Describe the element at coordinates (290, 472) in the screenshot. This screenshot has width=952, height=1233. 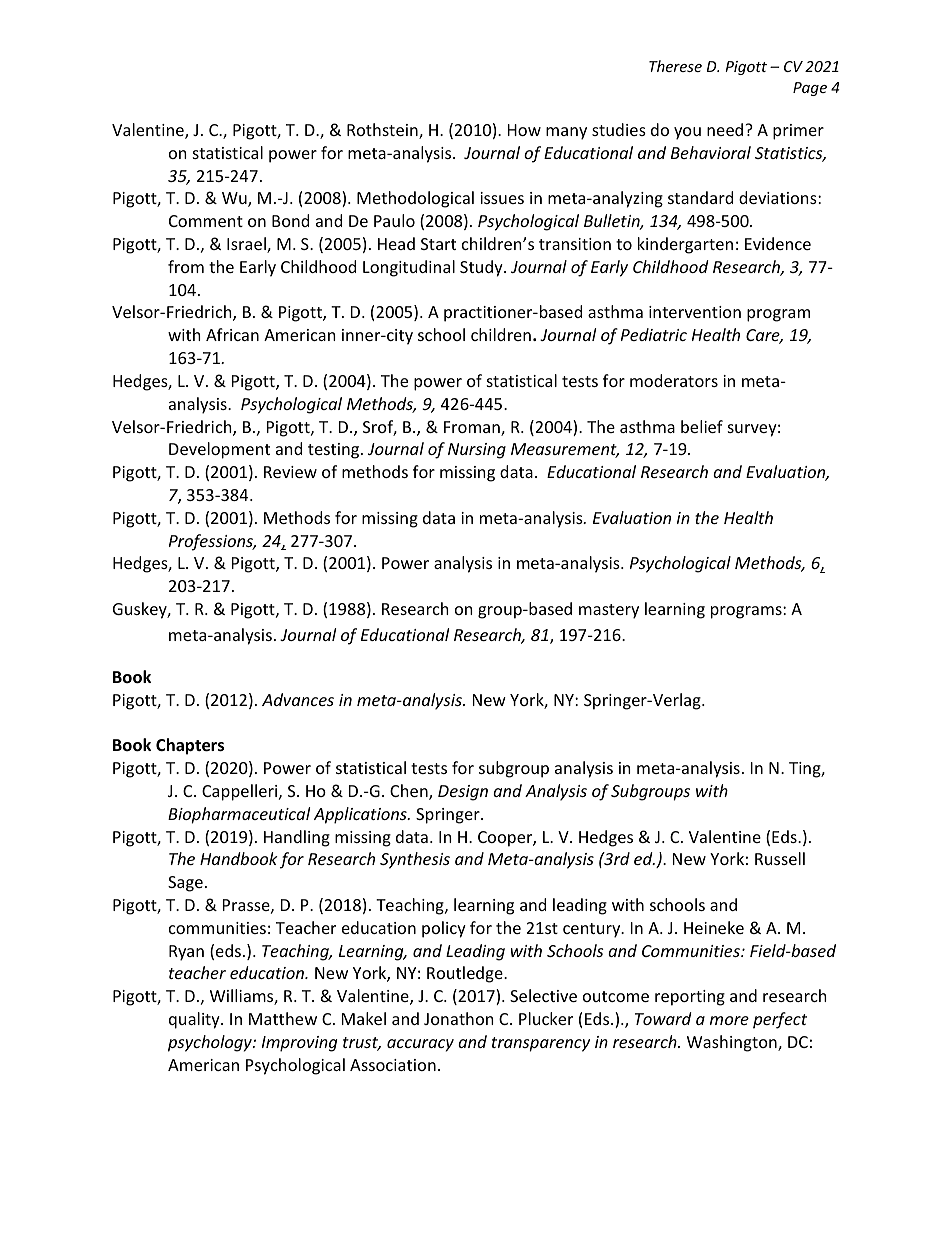
I see `Review` at that location.
